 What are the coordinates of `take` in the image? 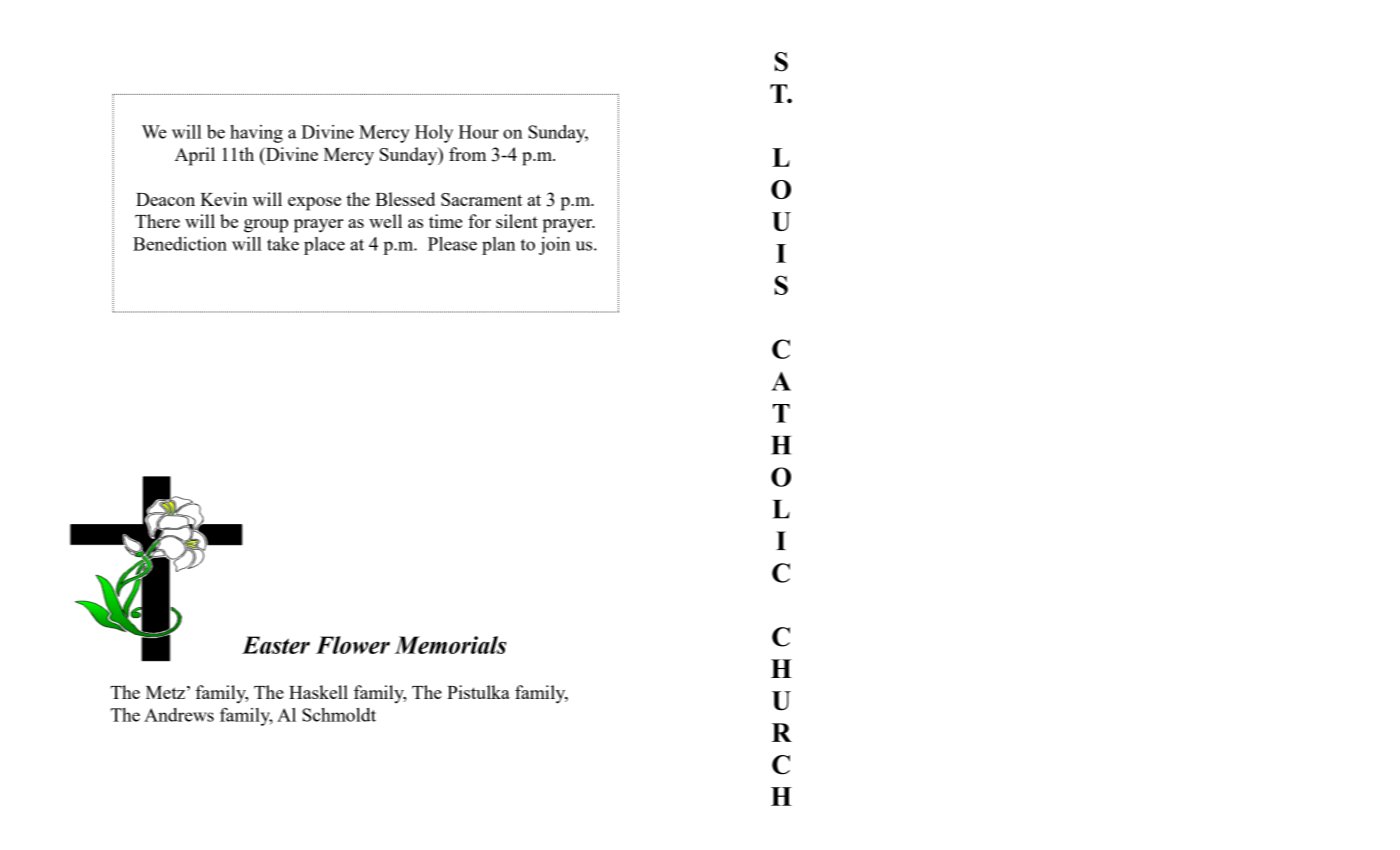 It's located at (283, 244).
